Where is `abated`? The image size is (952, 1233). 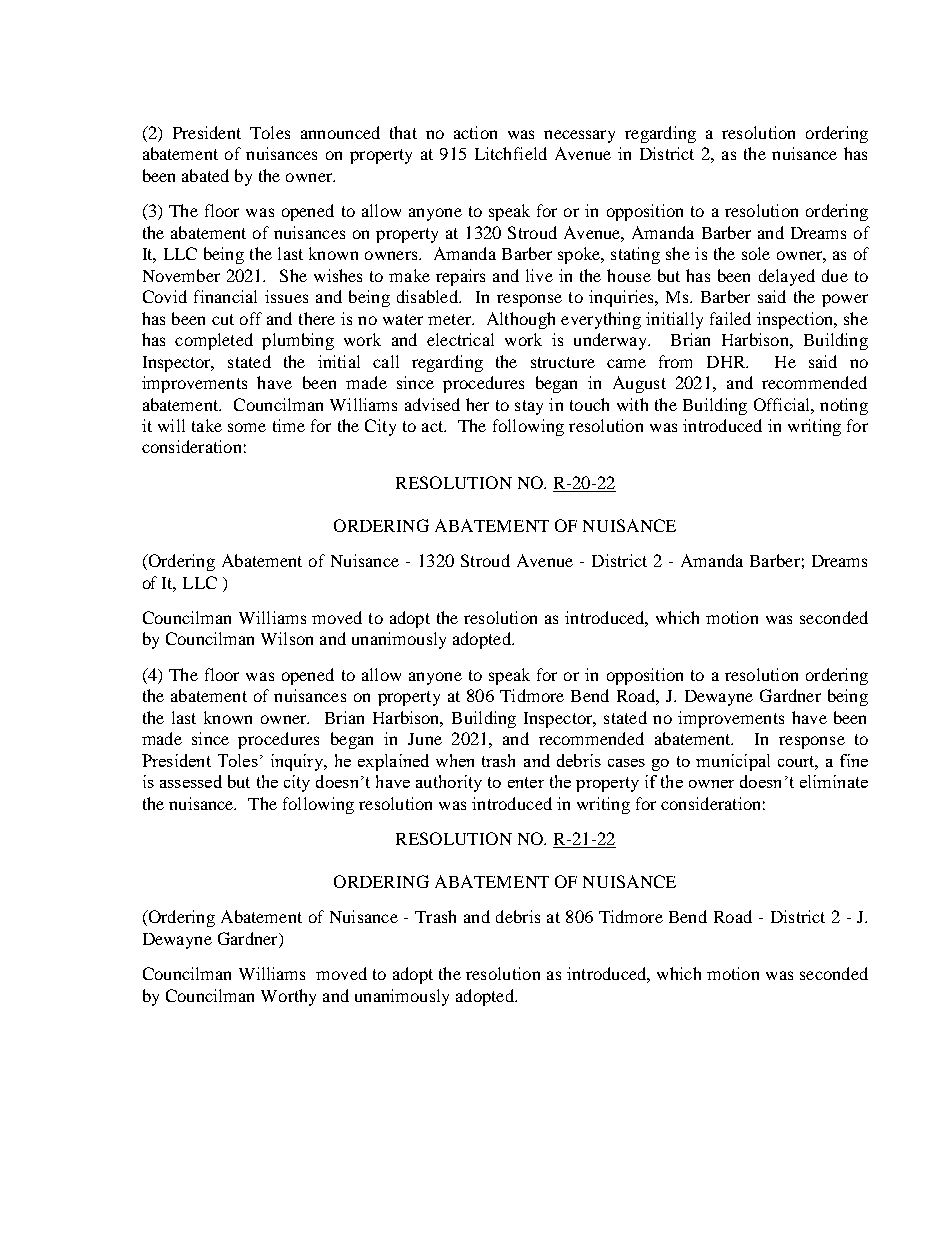 abated is located at coordinates (205, 175).
